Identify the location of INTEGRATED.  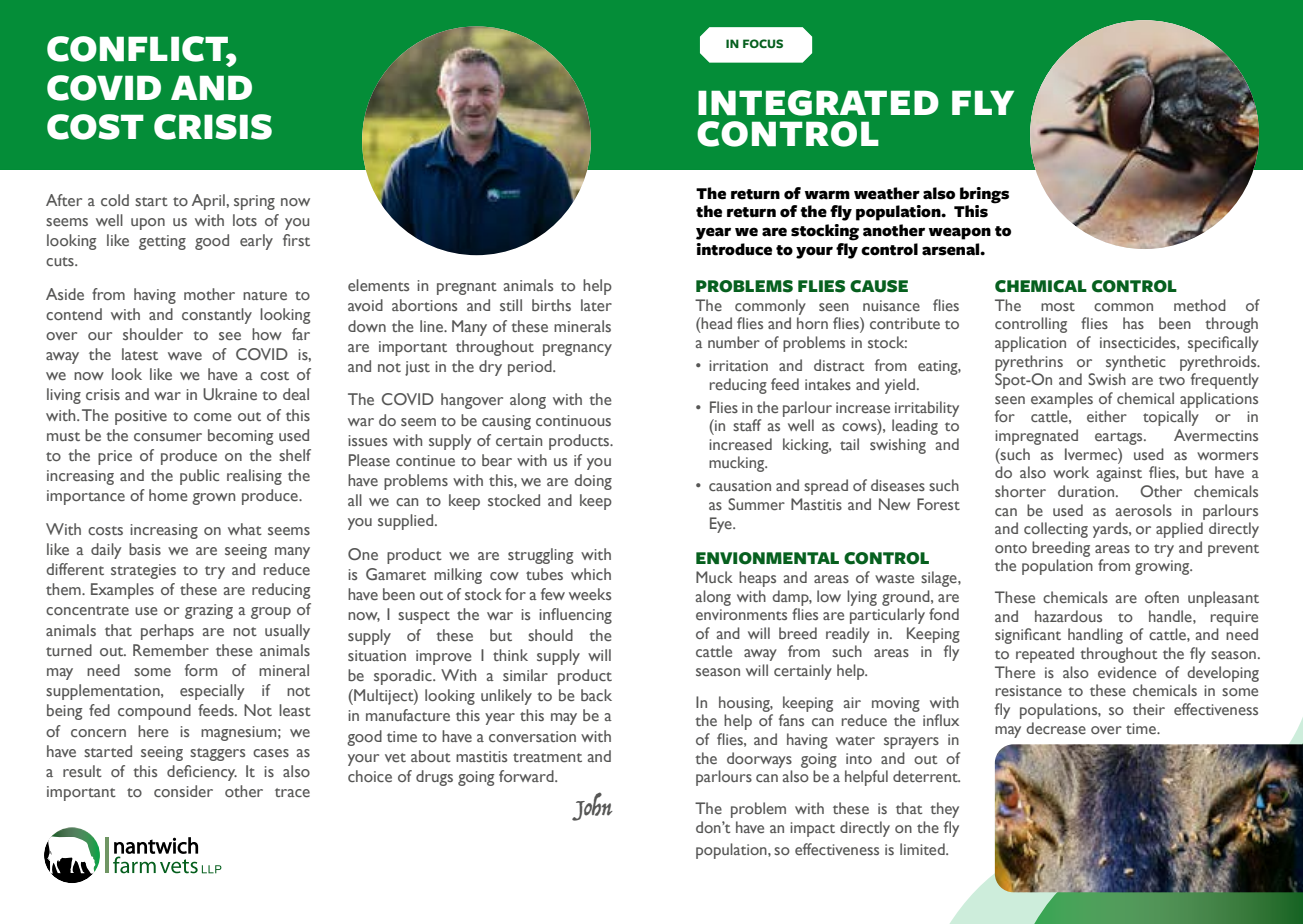
(818, 103).
